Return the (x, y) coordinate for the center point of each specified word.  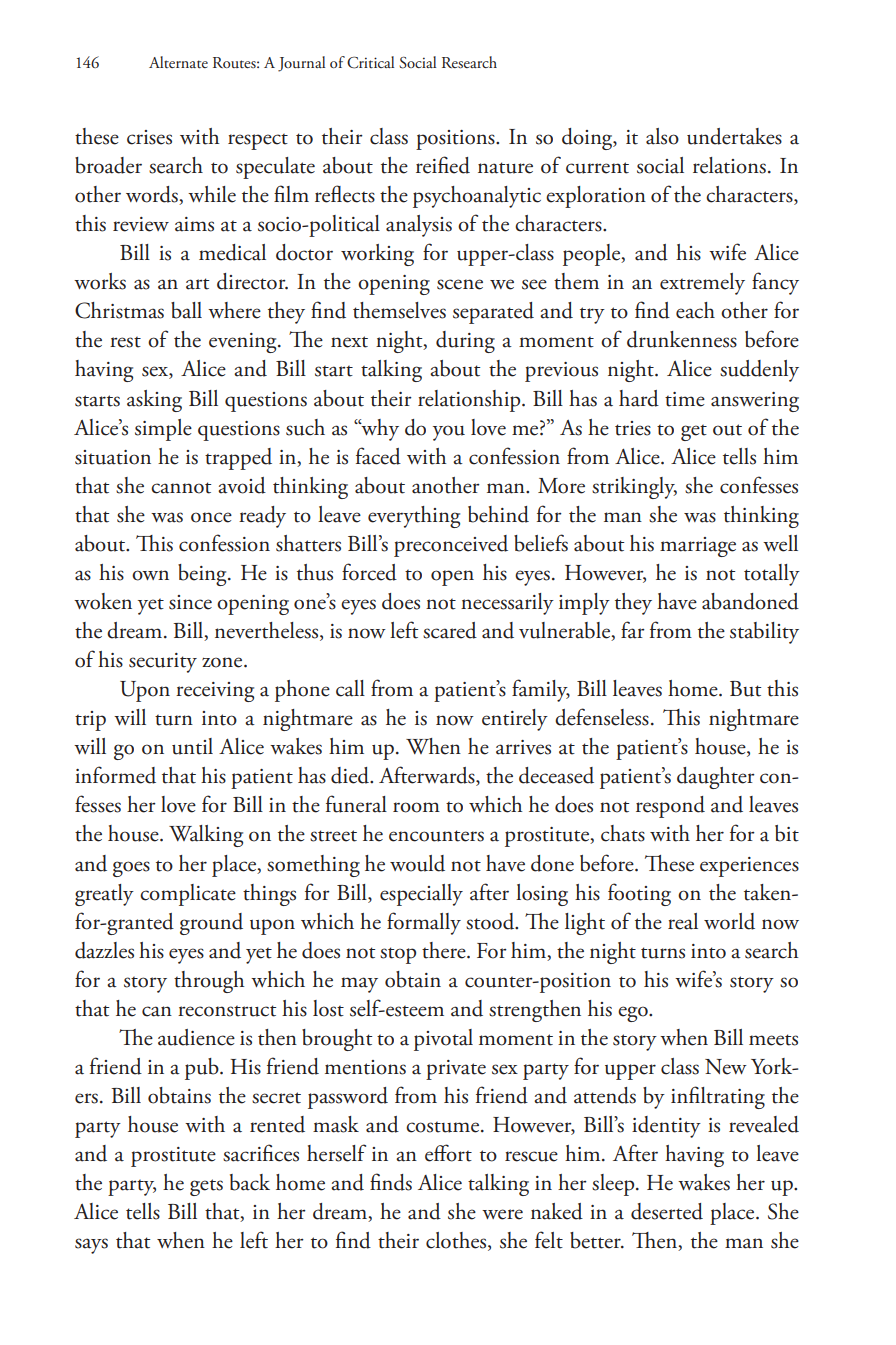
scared (450, 630)
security (163, 663)
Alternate (178, 62)
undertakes (734, 136)
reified (443, 165)
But (745, 689)
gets (206, 1187)
